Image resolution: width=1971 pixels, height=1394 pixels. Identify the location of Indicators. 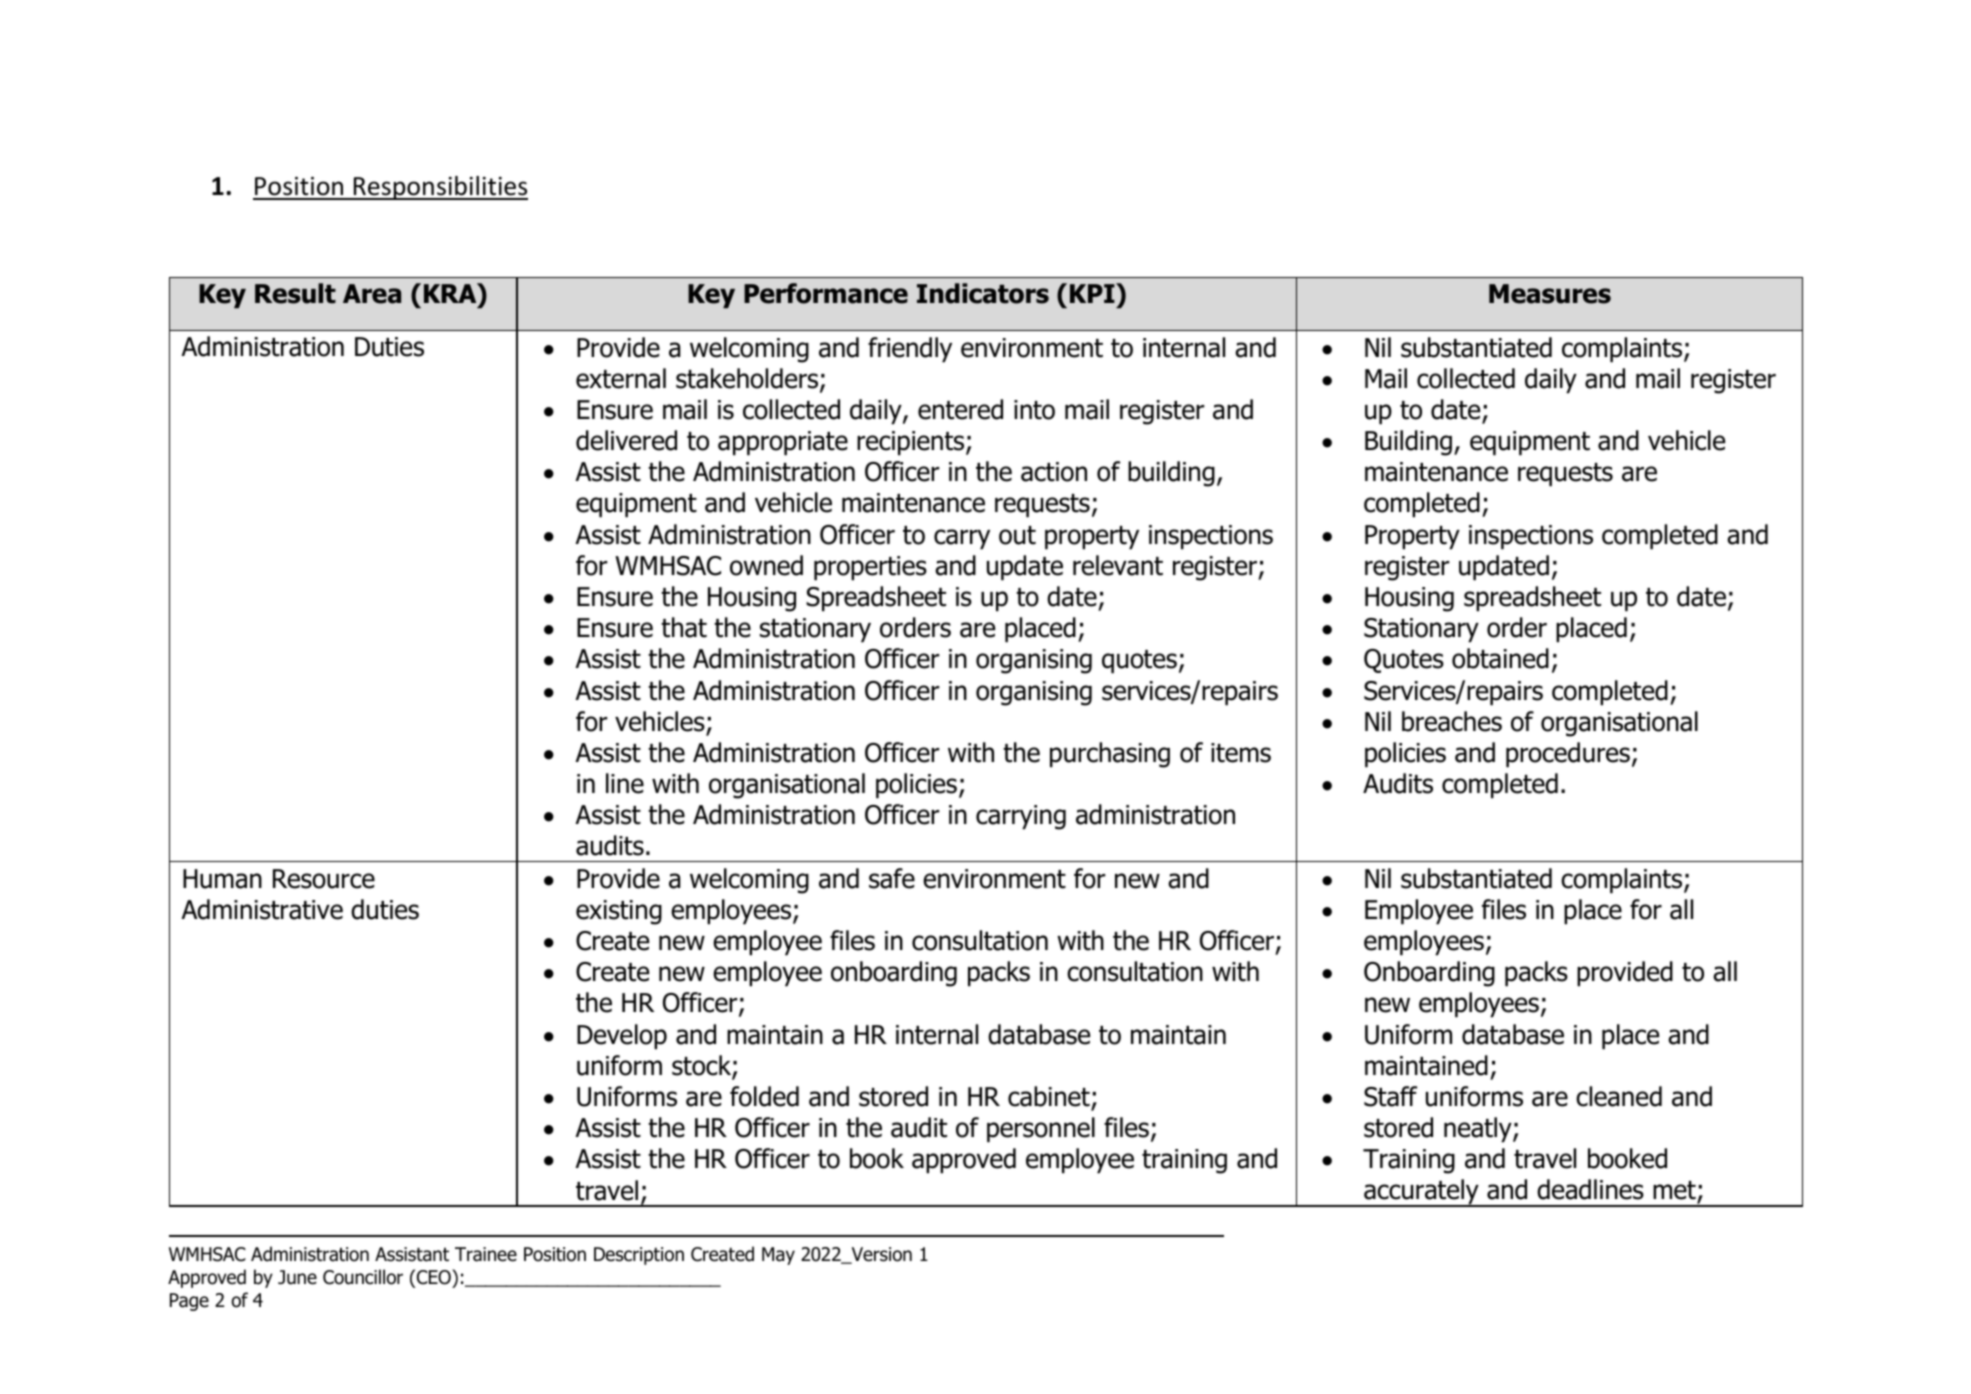
(983, 293).
